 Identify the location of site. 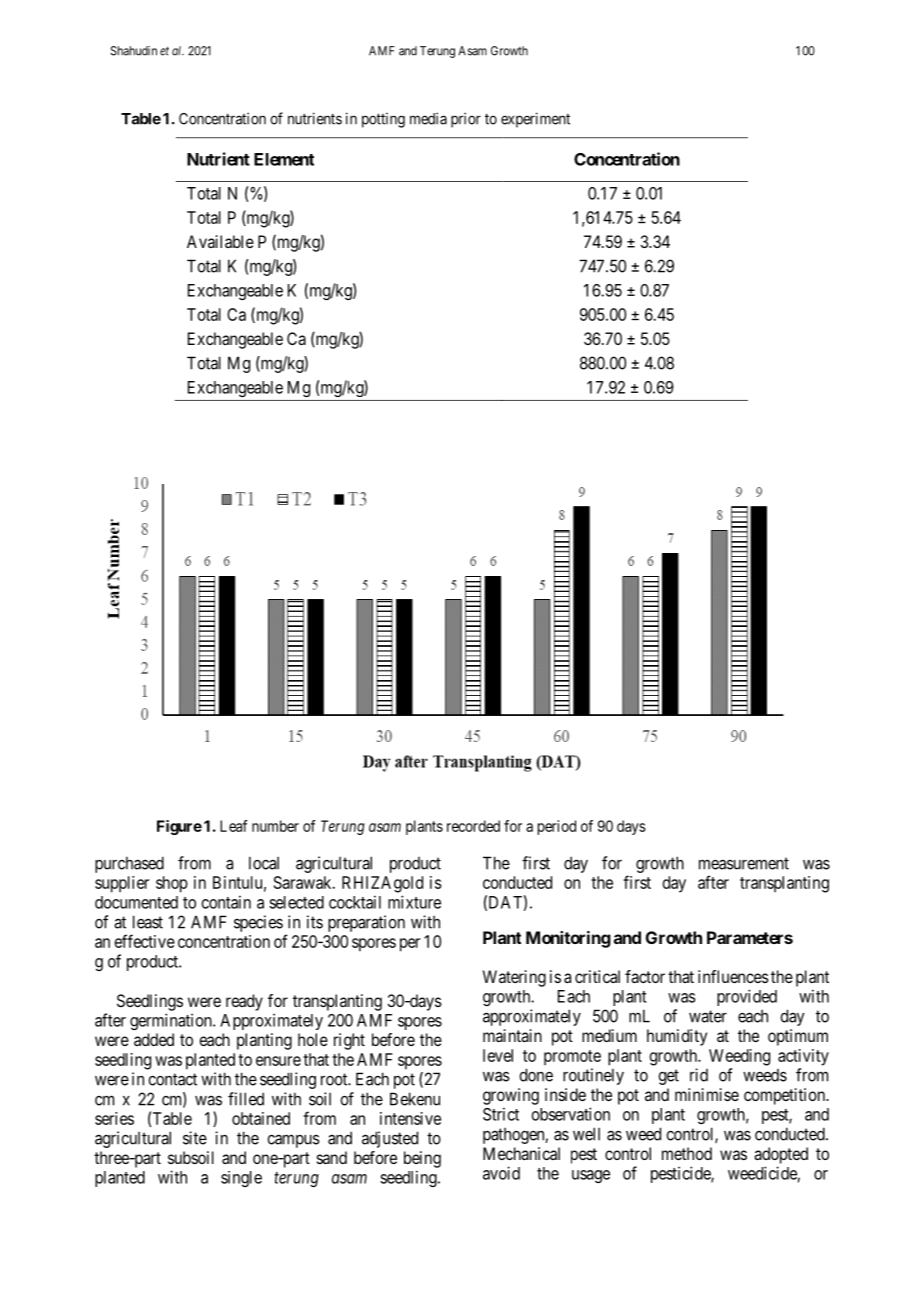
(195, 1138).
